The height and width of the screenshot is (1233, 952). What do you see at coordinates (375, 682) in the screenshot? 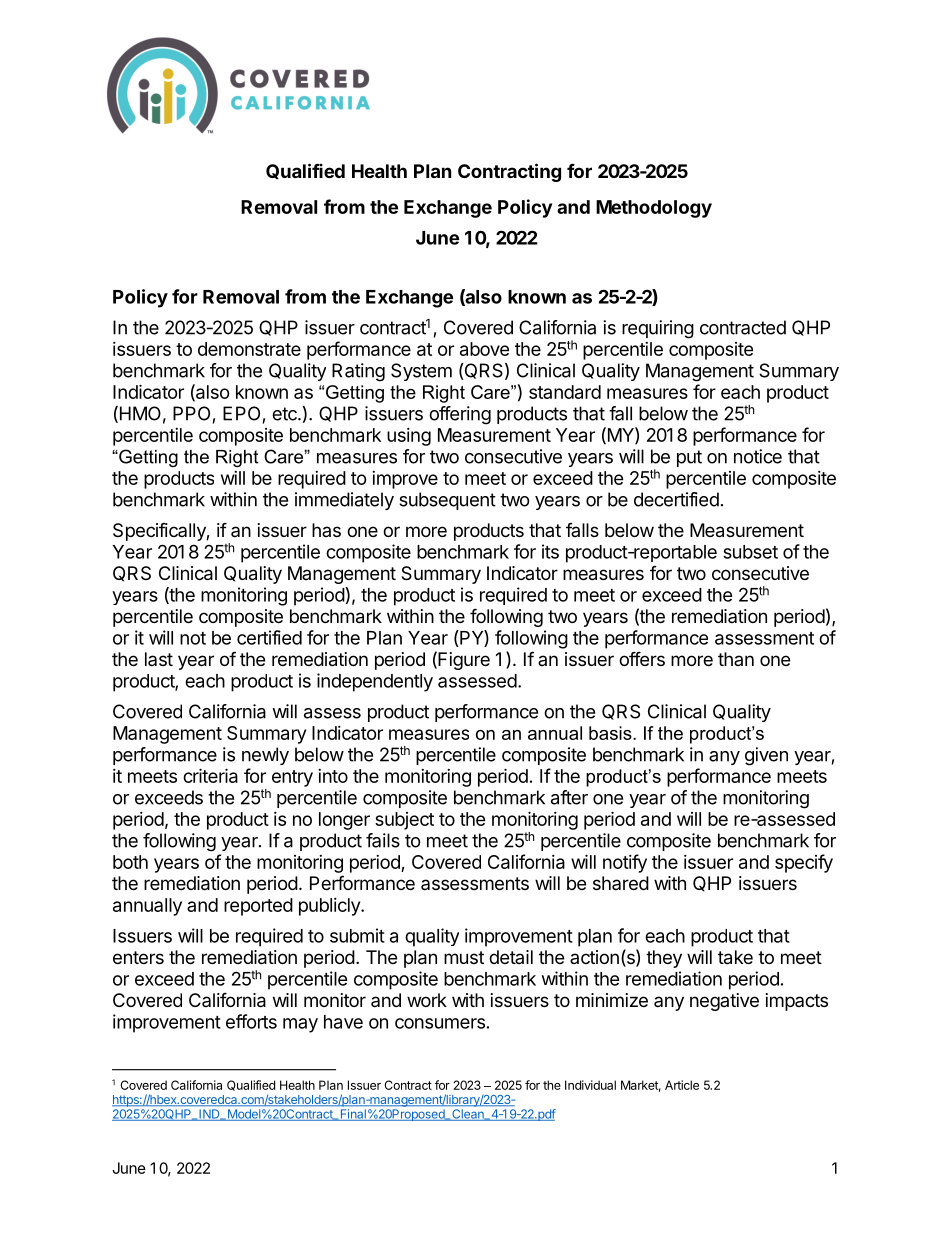
I see `independently` at bounding box center [375, 682].
